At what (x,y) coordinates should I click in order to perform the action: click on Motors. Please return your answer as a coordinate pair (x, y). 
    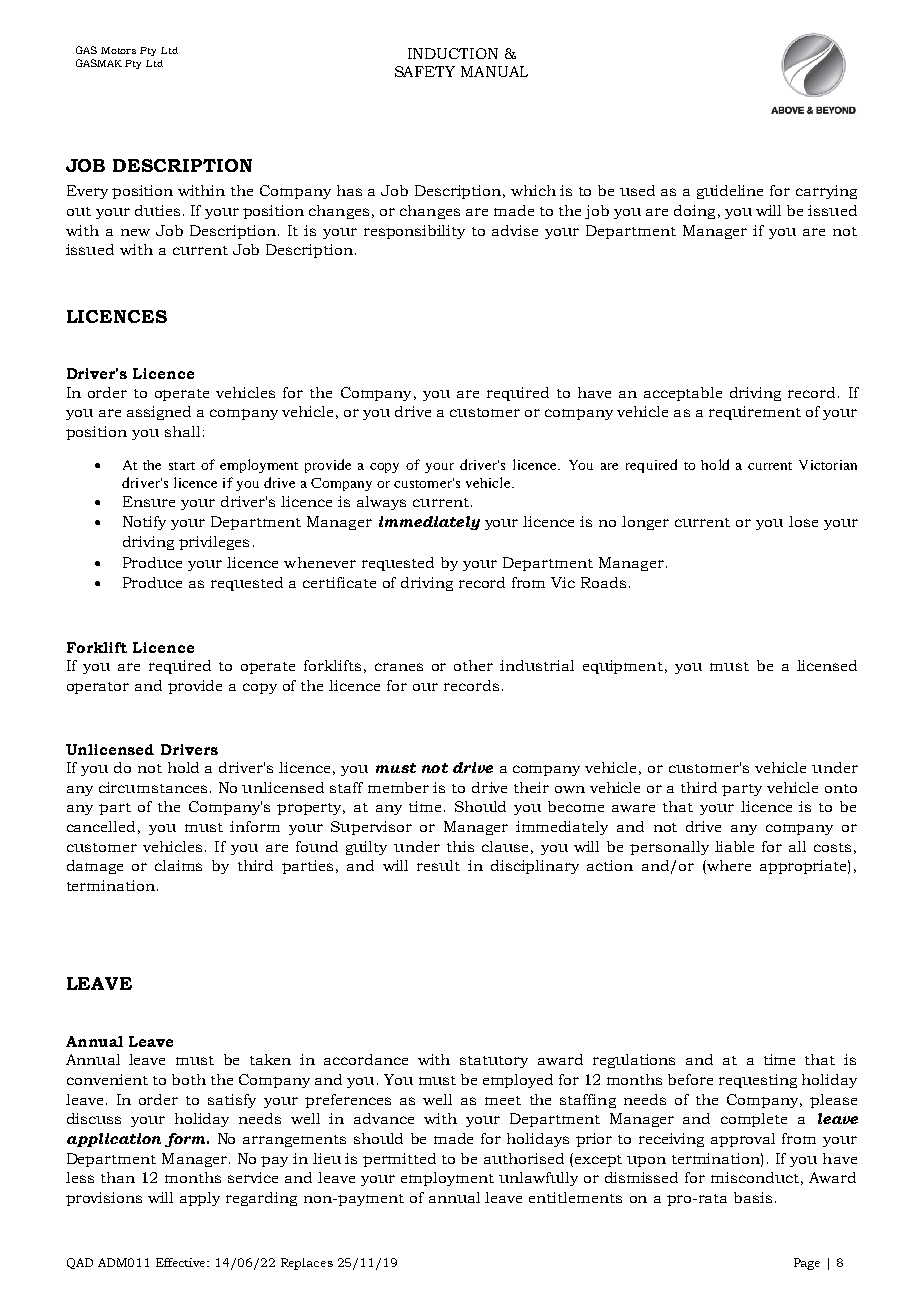
    Looking at the image, I should click on (118, 50).
